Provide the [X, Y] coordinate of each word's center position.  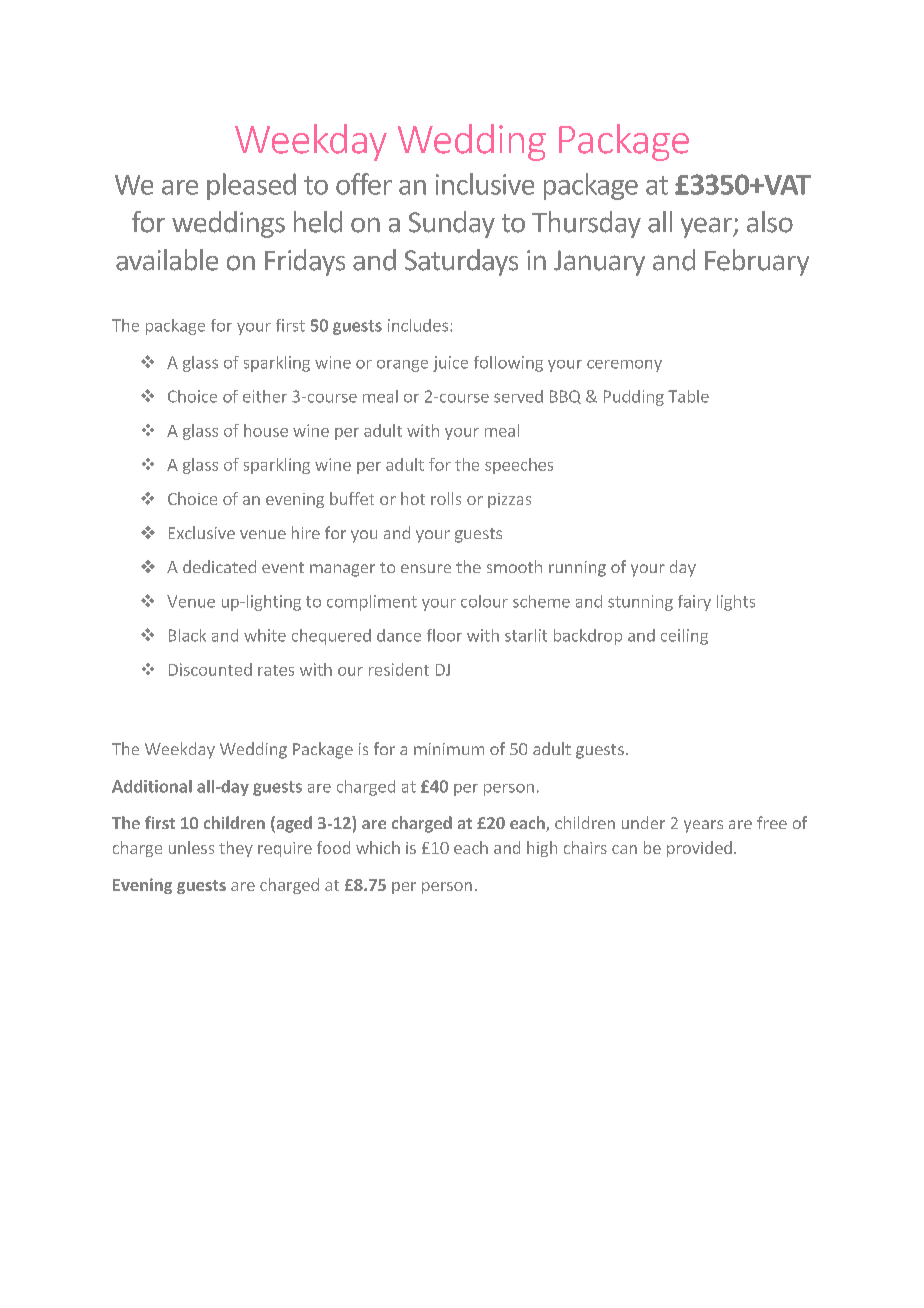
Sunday [452, 224]
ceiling [684, 637]
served [518, 396]
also [770, 222]
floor [444, 635]
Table [688, 396]
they [236, 849]
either [265, 396]
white [265, 635]
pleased [251, 186]
